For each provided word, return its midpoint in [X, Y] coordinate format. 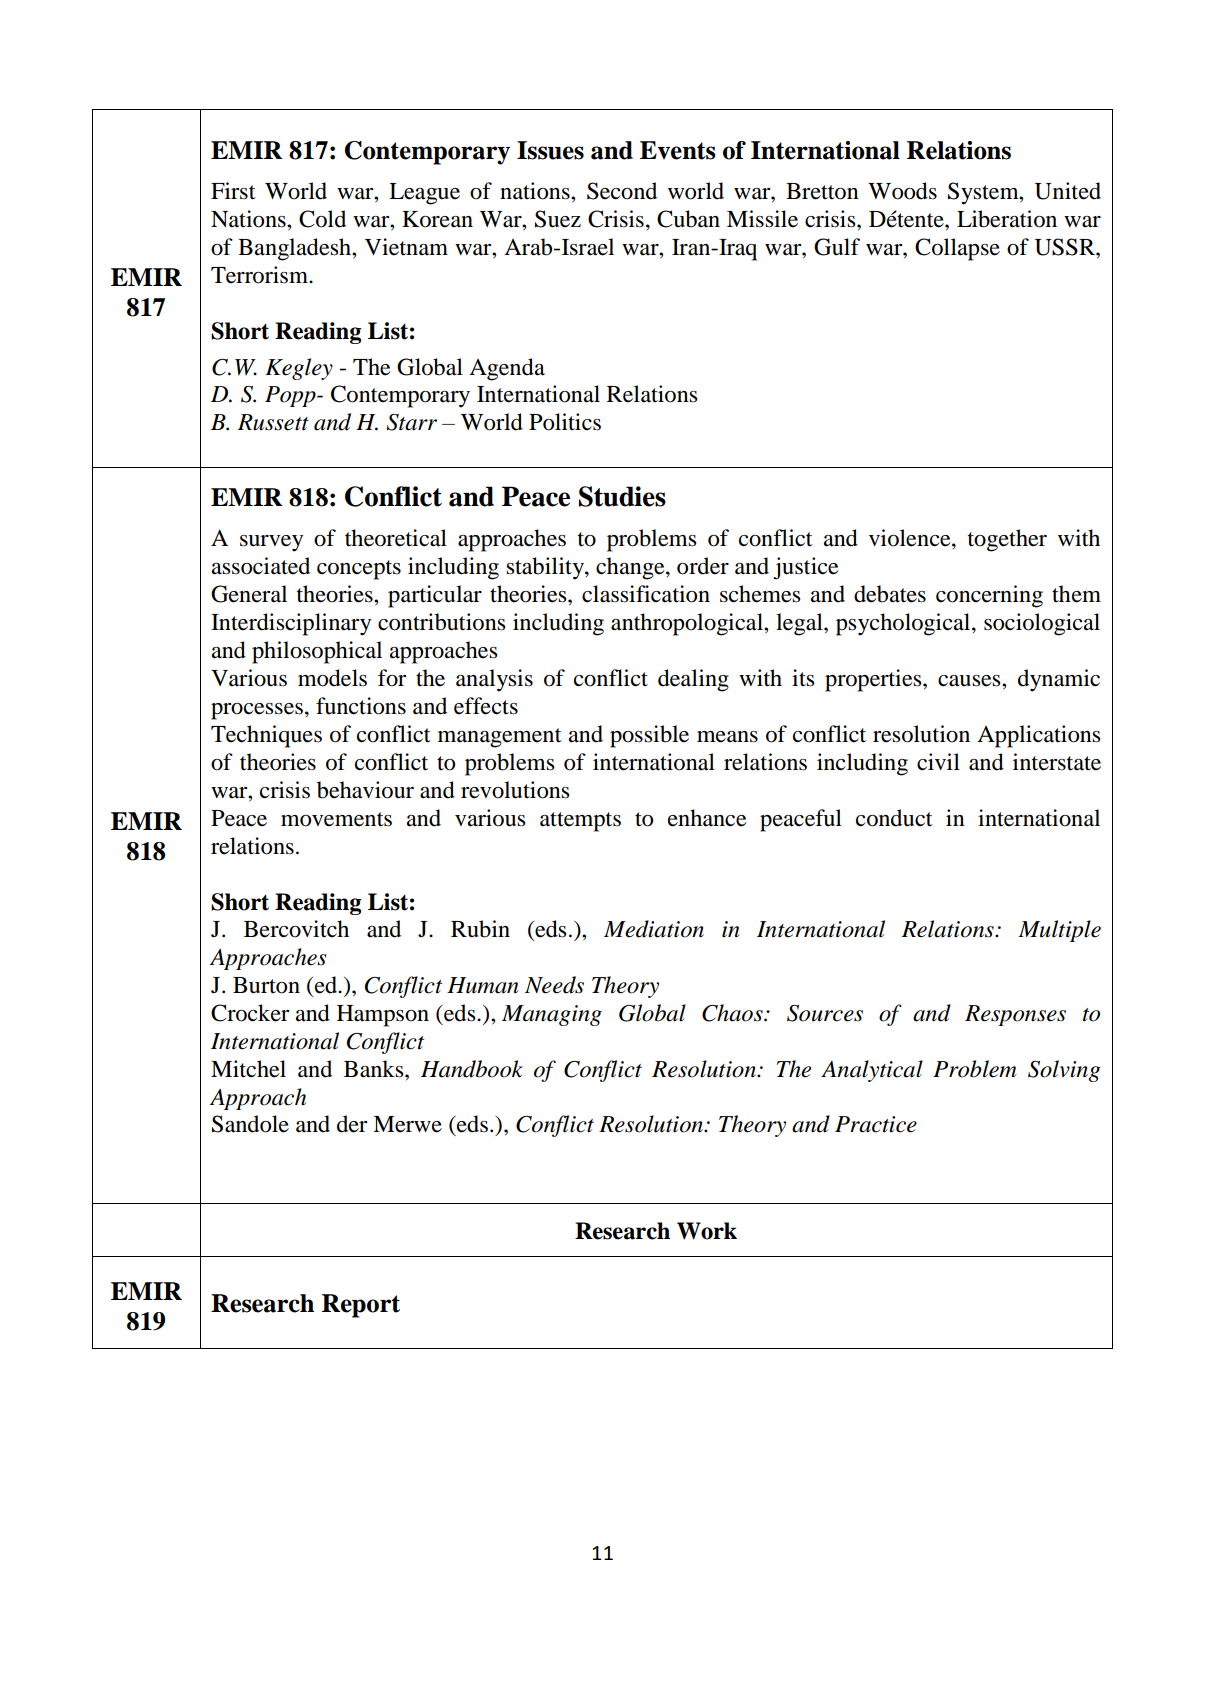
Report [361, 1306]
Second [622, 191]
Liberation [1007, 219]
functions [361, 706]
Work [707, 1231]
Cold [322, 219]
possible [649, 736]
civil [938, 762]
